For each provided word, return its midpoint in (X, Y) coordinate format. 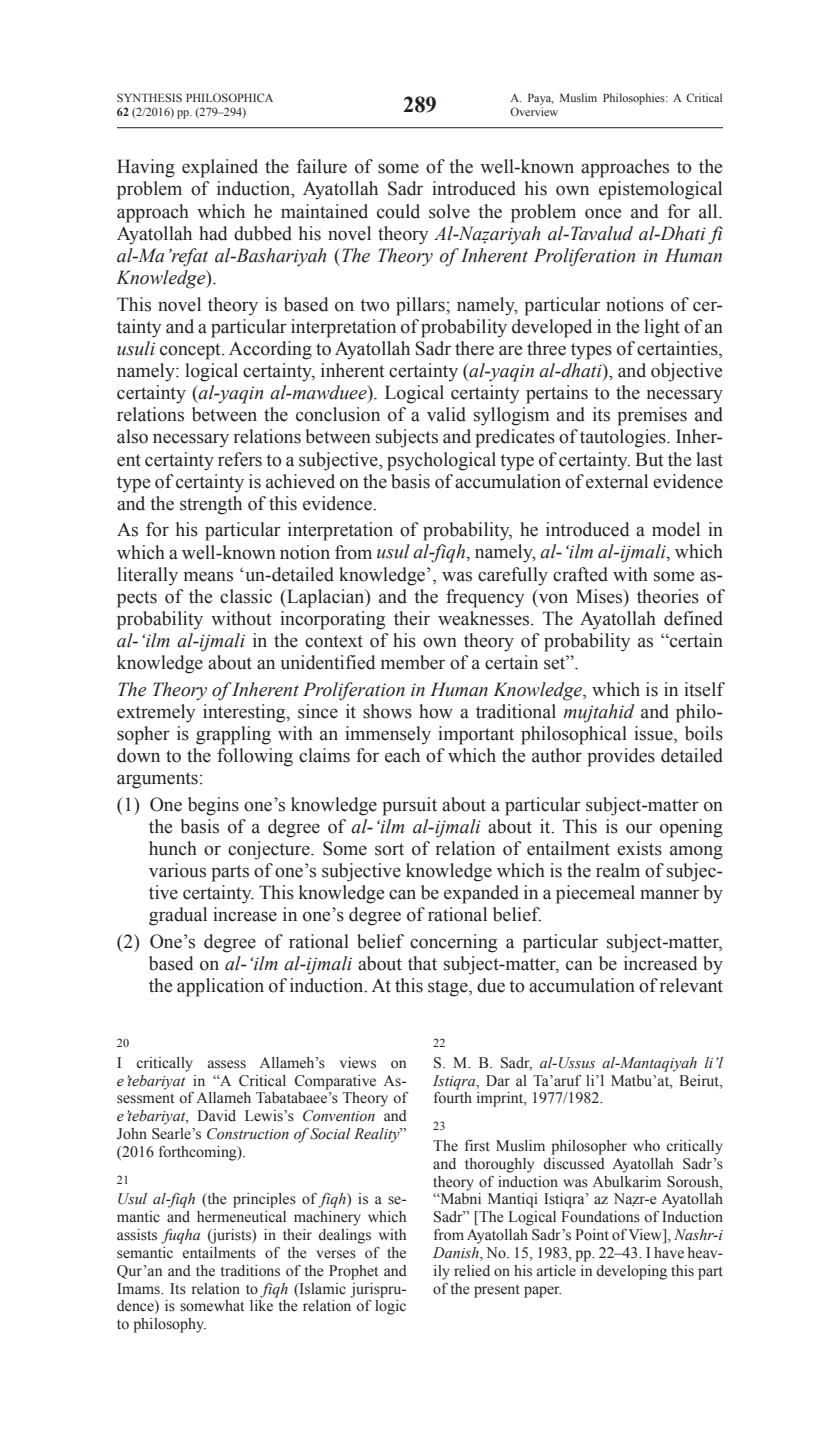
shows (387, 711)
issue (654, 734)
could (398, 211)
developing (631, 1272)
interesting (245, 713)
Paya (541, 99)
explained (220, 168)
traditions (250, 1271)
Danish (457, 1254)
